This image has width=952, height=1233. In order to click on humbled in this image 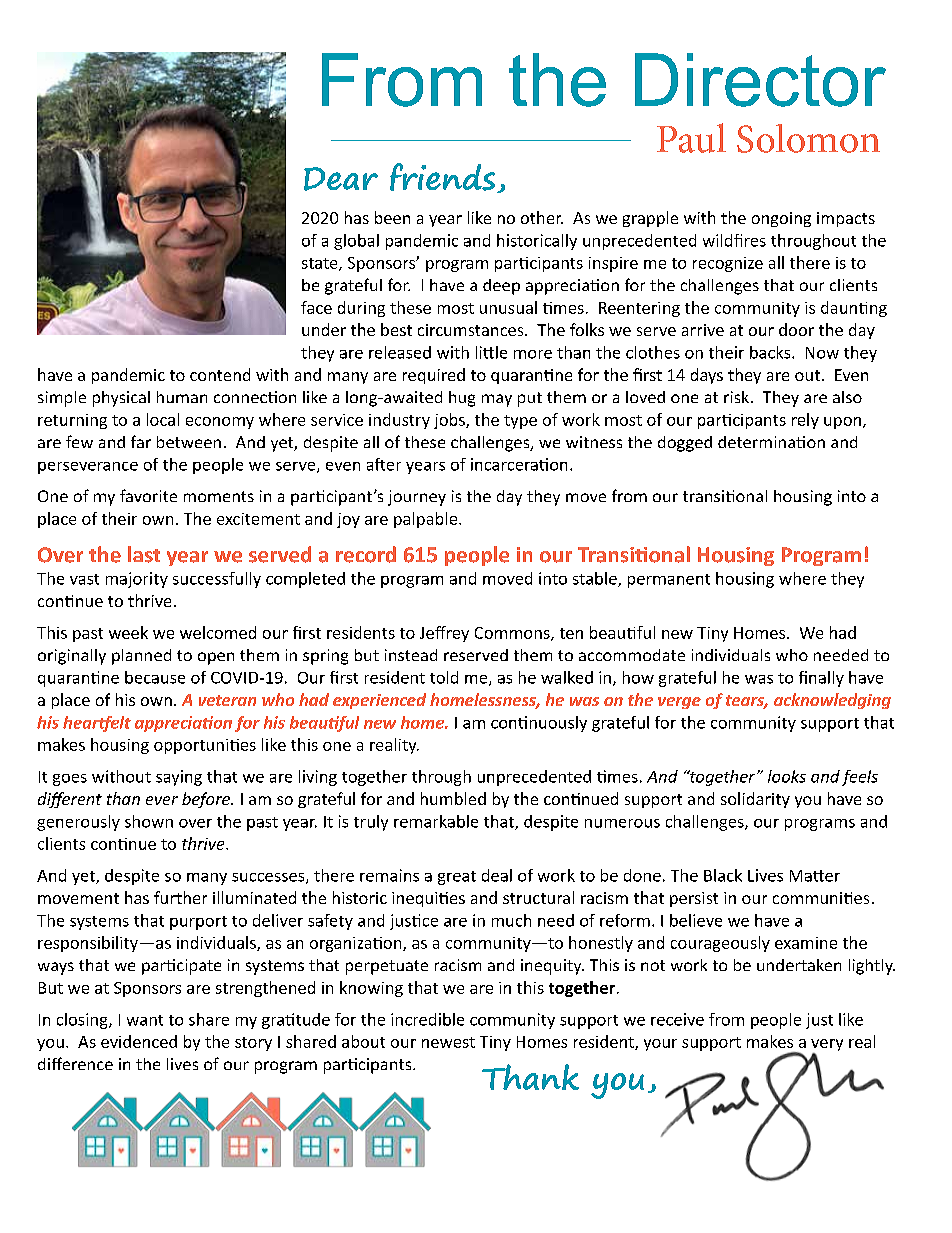, I will do `click(453, 798)`.
